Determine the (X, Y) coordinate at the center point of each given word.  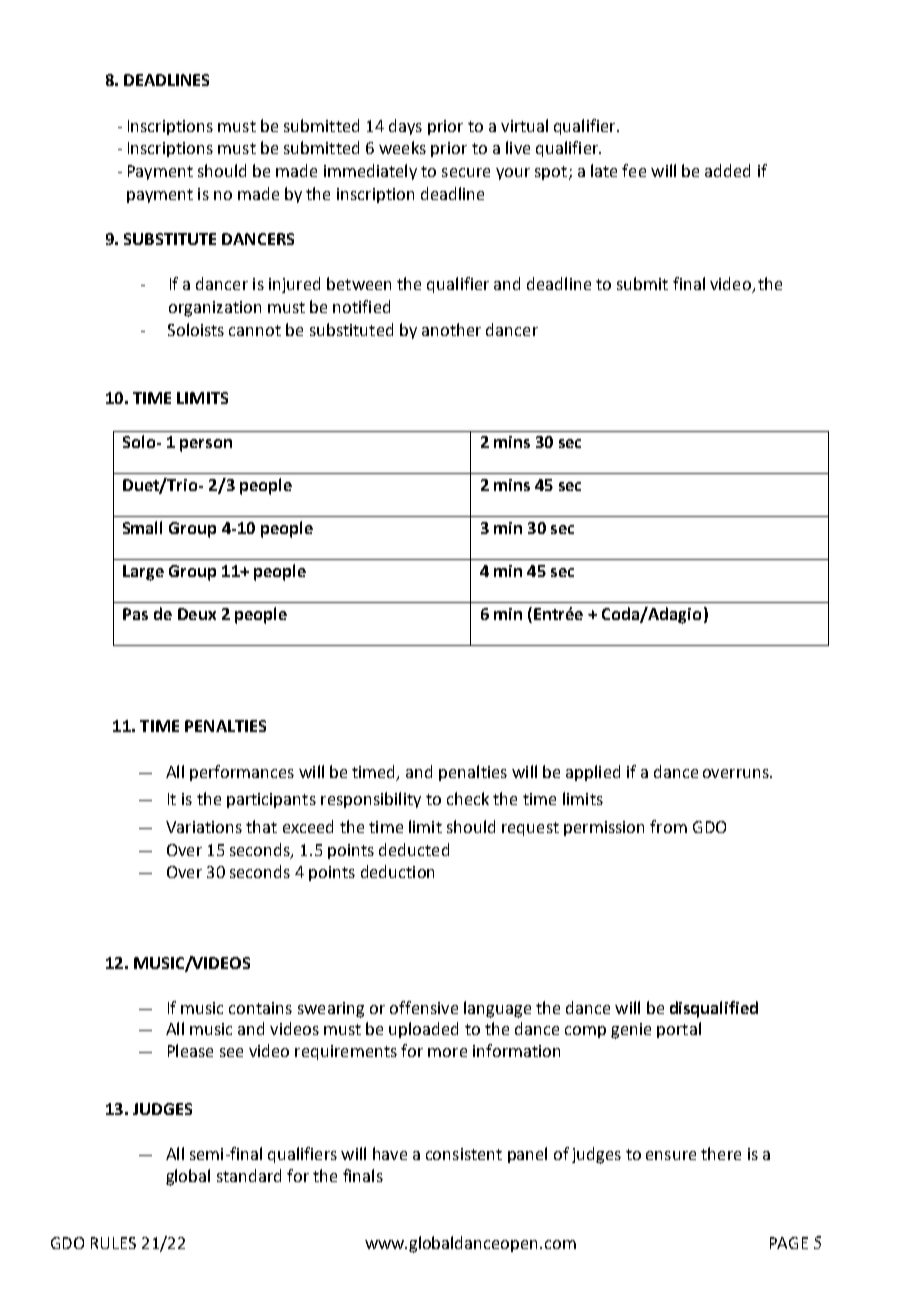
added (727, 170)
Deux (197, 614)
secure (466, 172)
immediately (370, 172)
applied (593, 773)
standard (249, 1175)
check (468, 798)
